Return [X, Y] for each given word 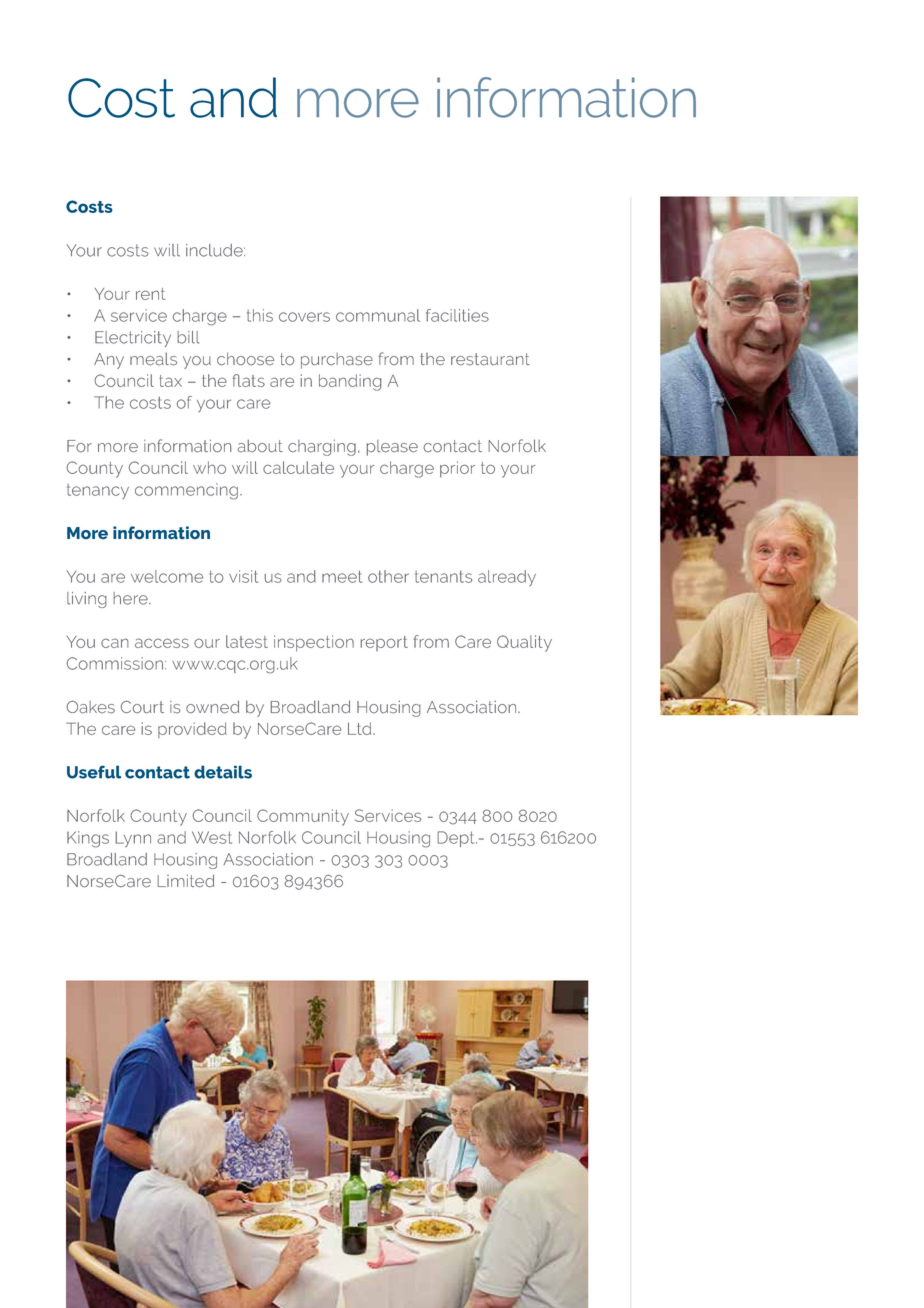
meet [342, 576]
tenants [443, 577]
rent [150, 294]
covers [304, 317]
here [131, 598]
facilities [457, 315]
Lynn [133, 839]
